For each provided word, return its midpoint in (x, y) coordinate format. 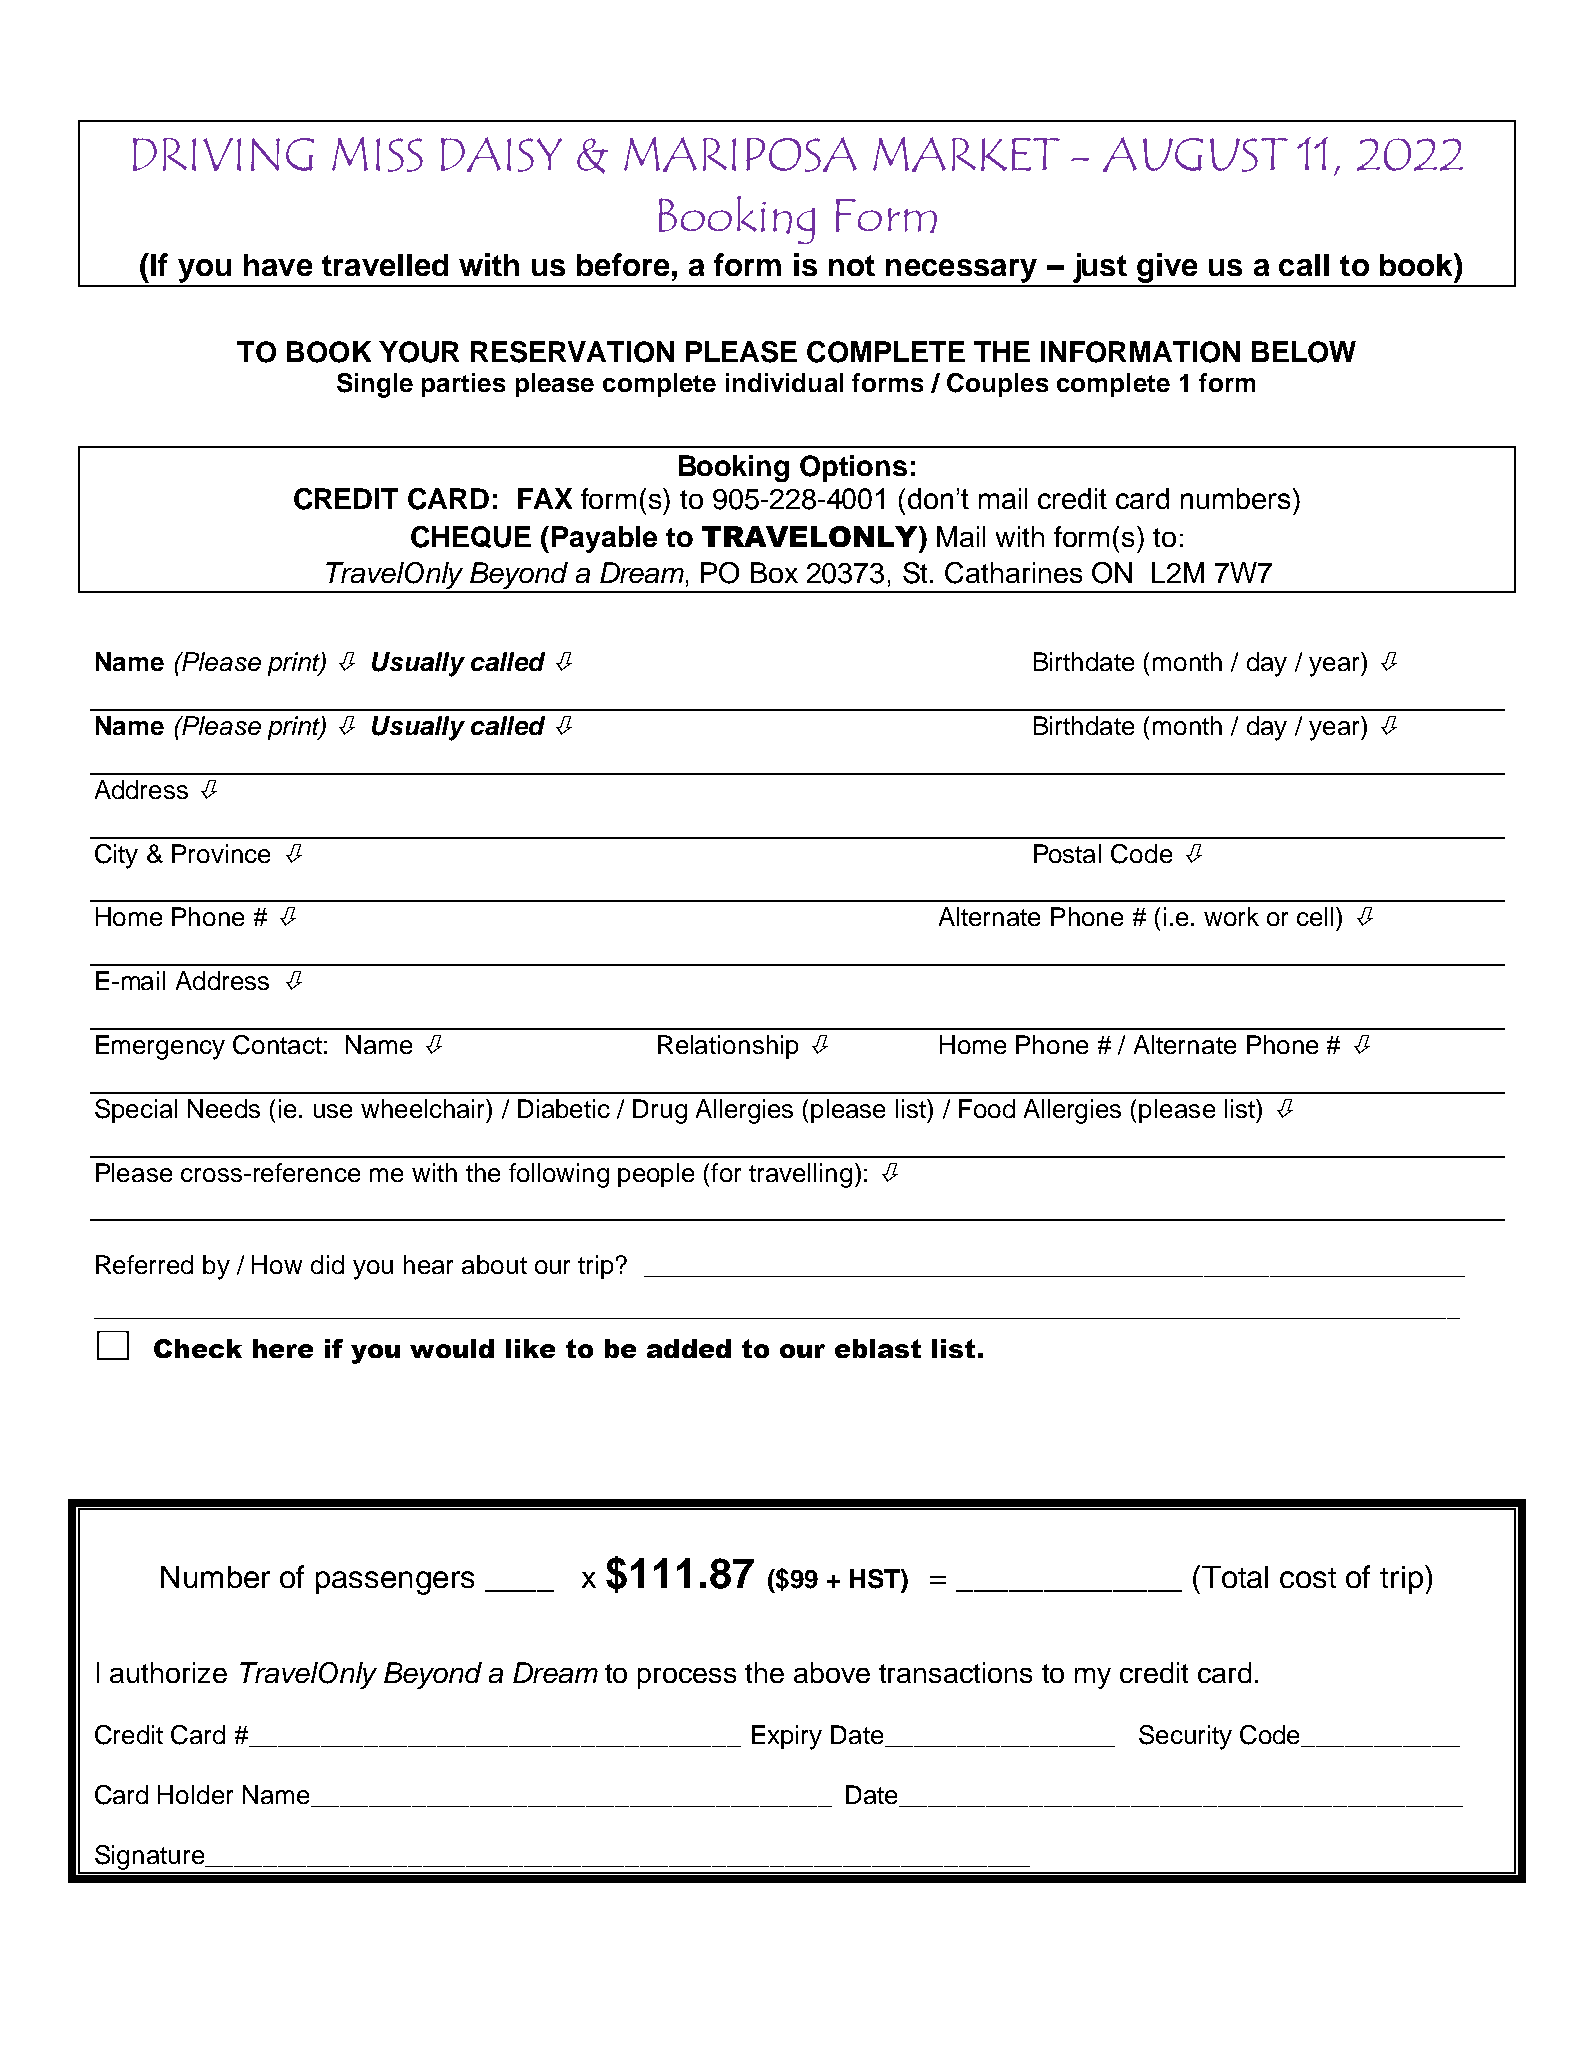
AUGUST (1195, 154)
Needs (224, 1108)
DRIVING (223, 154)
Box (774, 572)
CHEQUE (471, 537)
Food (987, 1108)
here (283, 1348)
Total (1235, 1577)
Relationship (728, 1047)
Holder (195, 1794)
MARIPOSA (740, 154)
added (689, 1348)
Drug (660, 1111)
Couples (997, 385)
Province (221, 853)
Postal (1067, 853)
